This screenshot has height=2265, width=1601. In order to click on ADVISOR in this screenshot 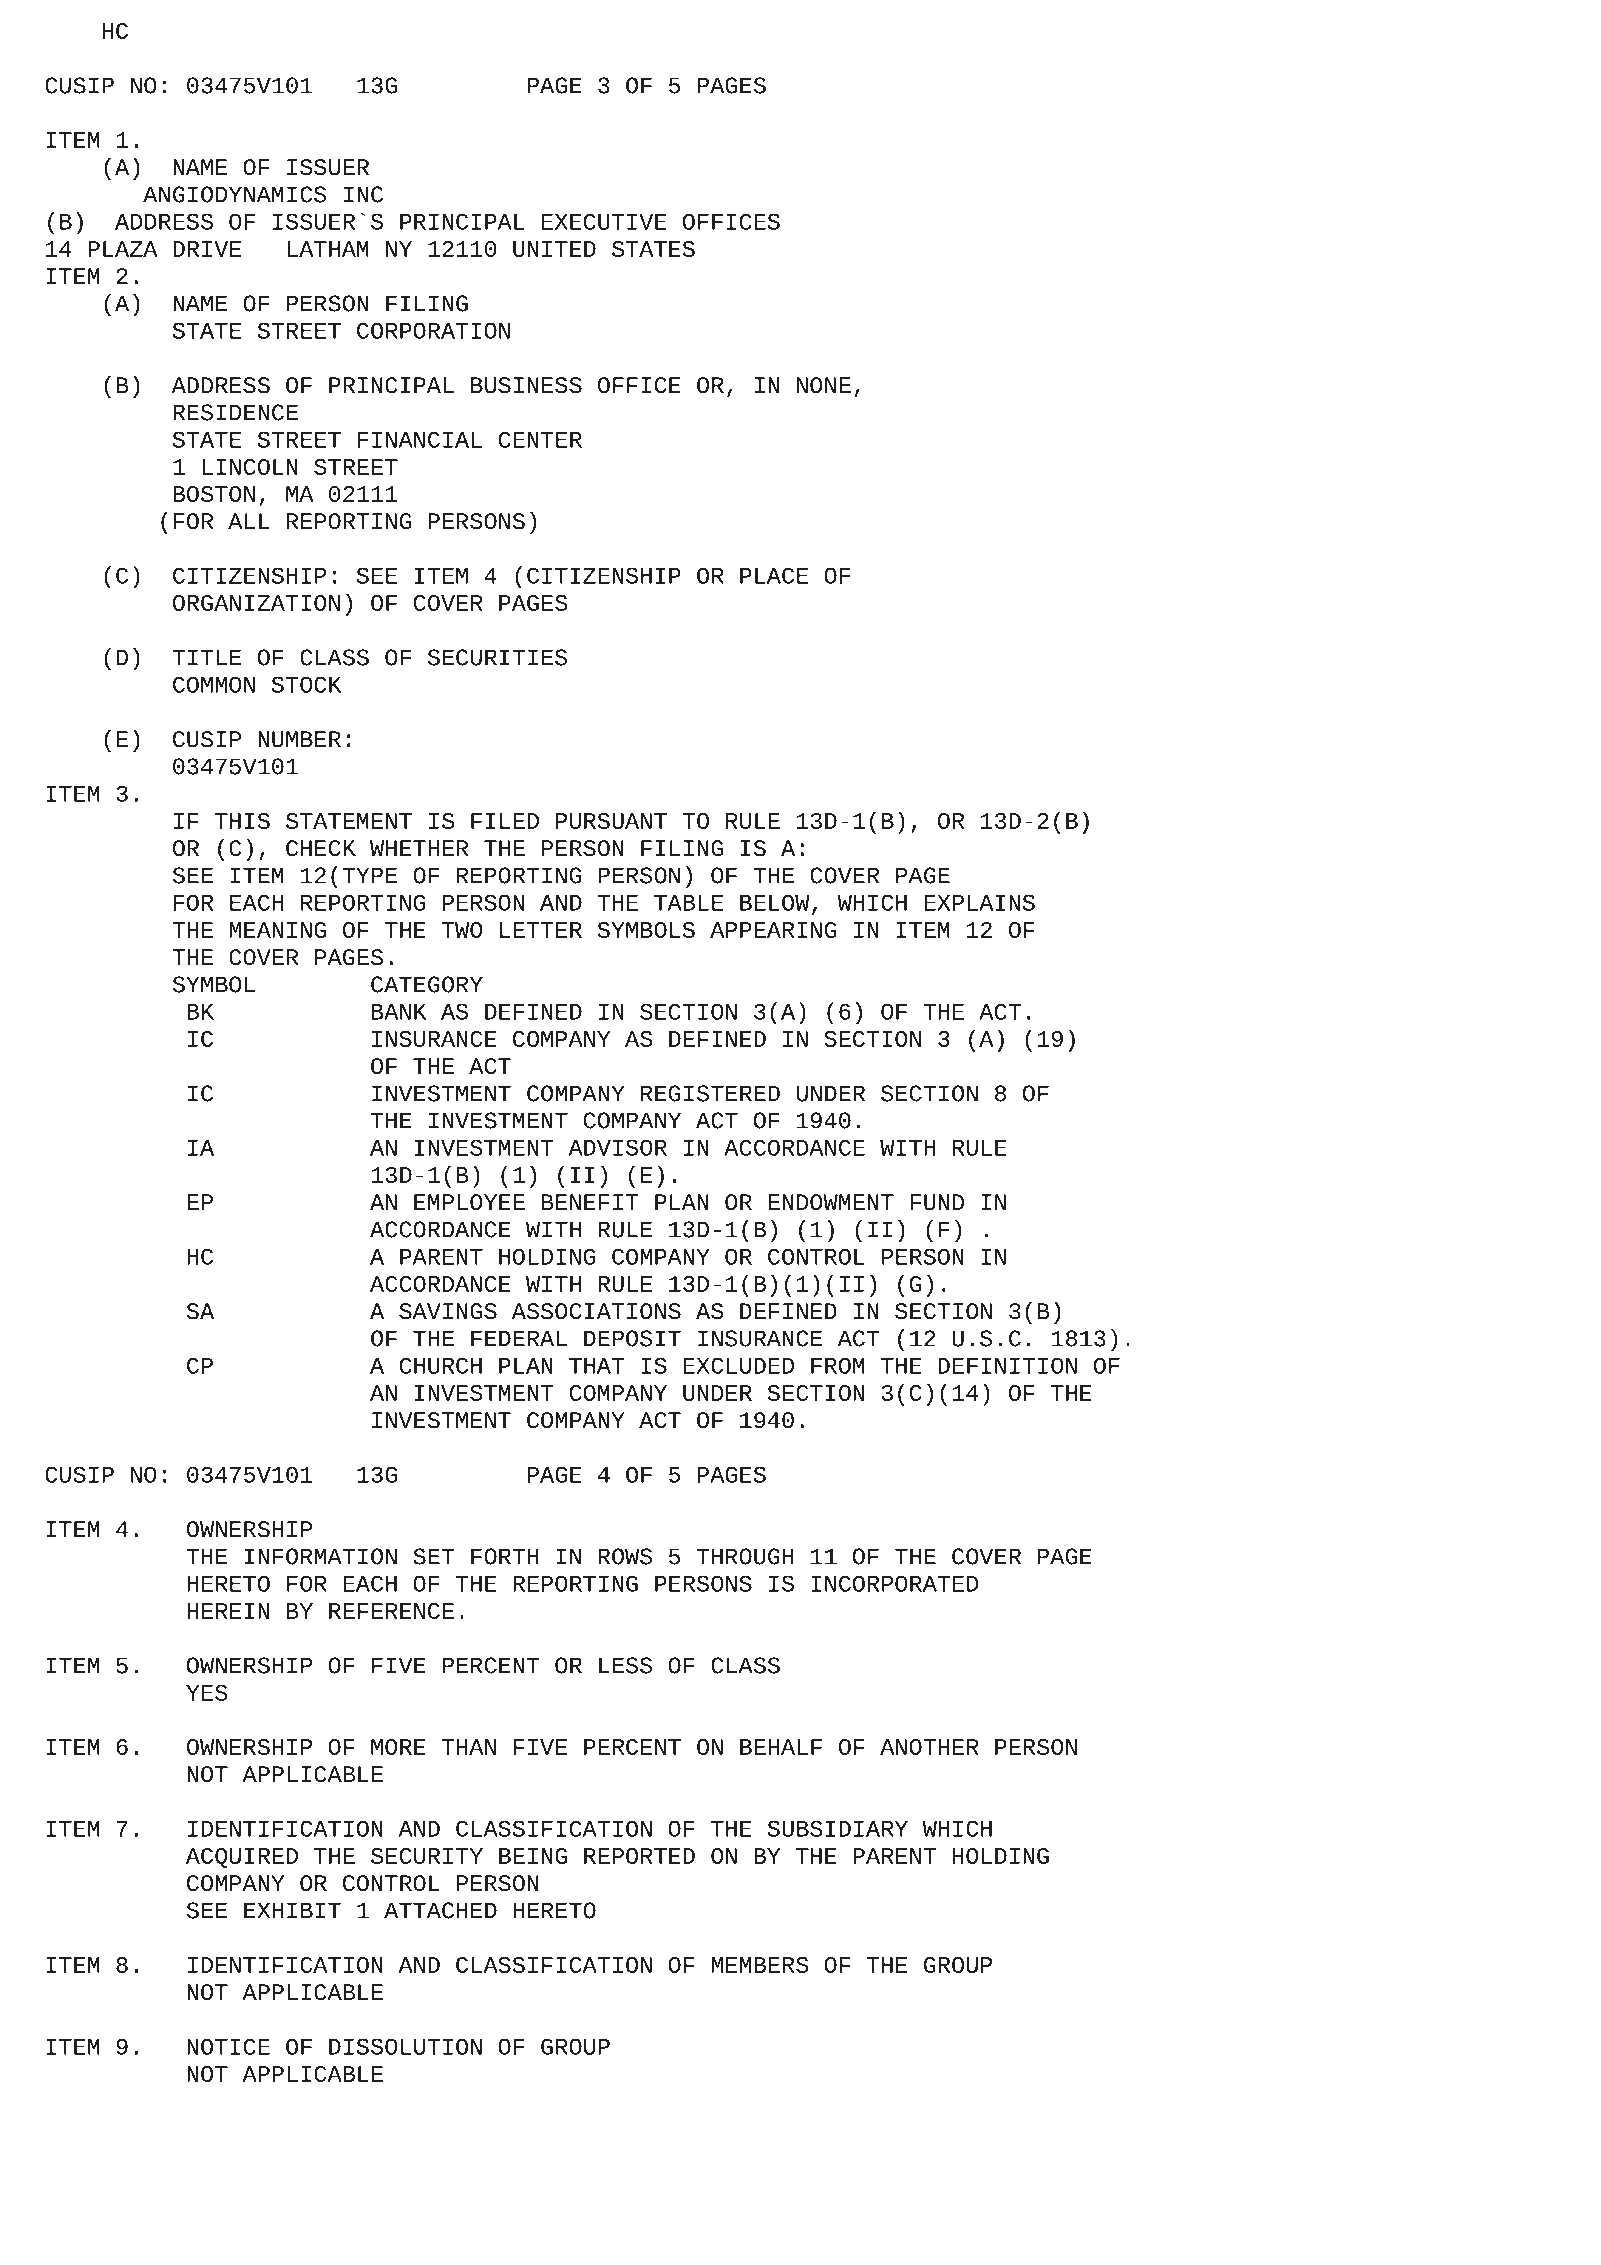, I will do `click(617, 1147)`.
